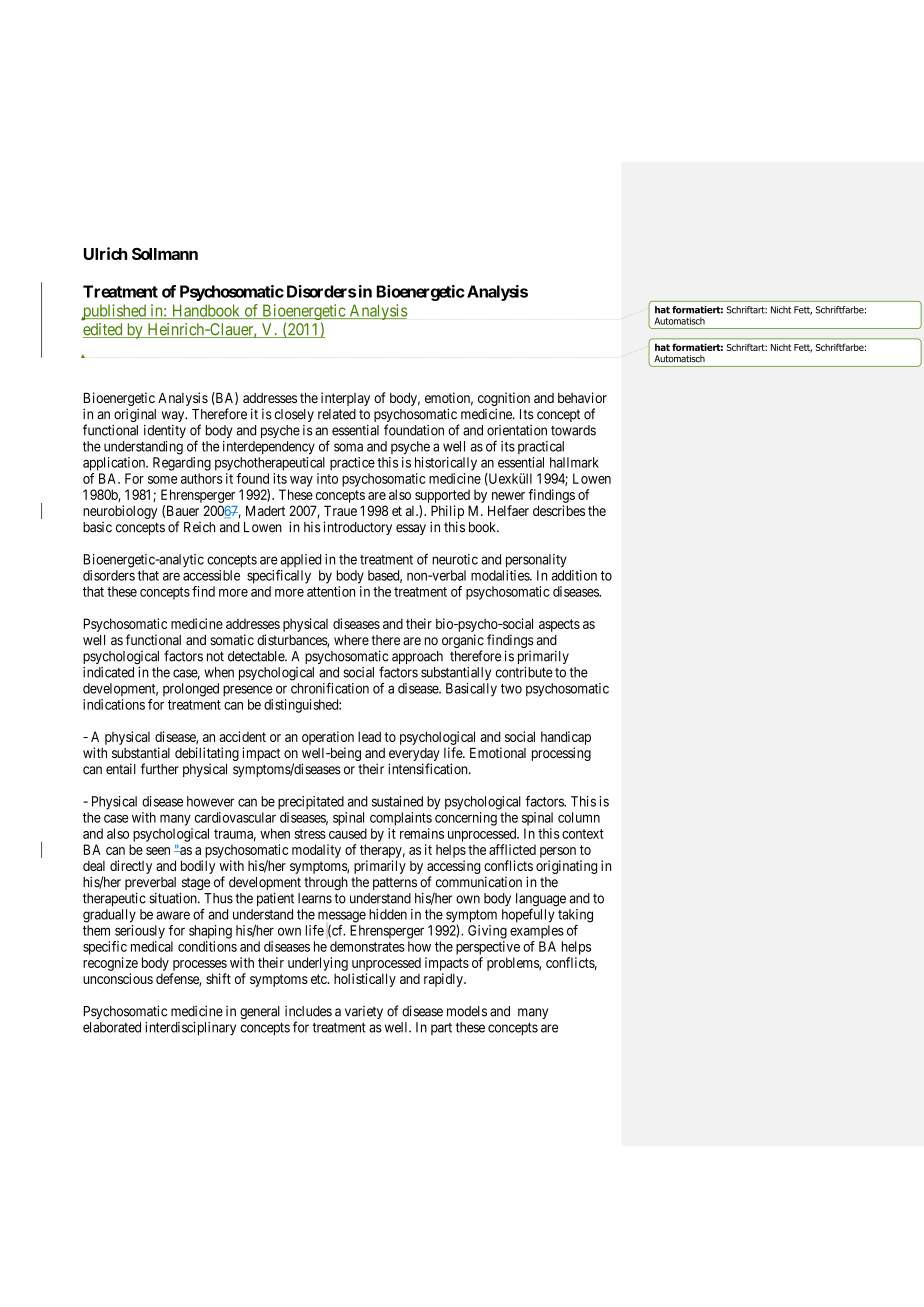  I want to click on interplay, so click(345, 399).
